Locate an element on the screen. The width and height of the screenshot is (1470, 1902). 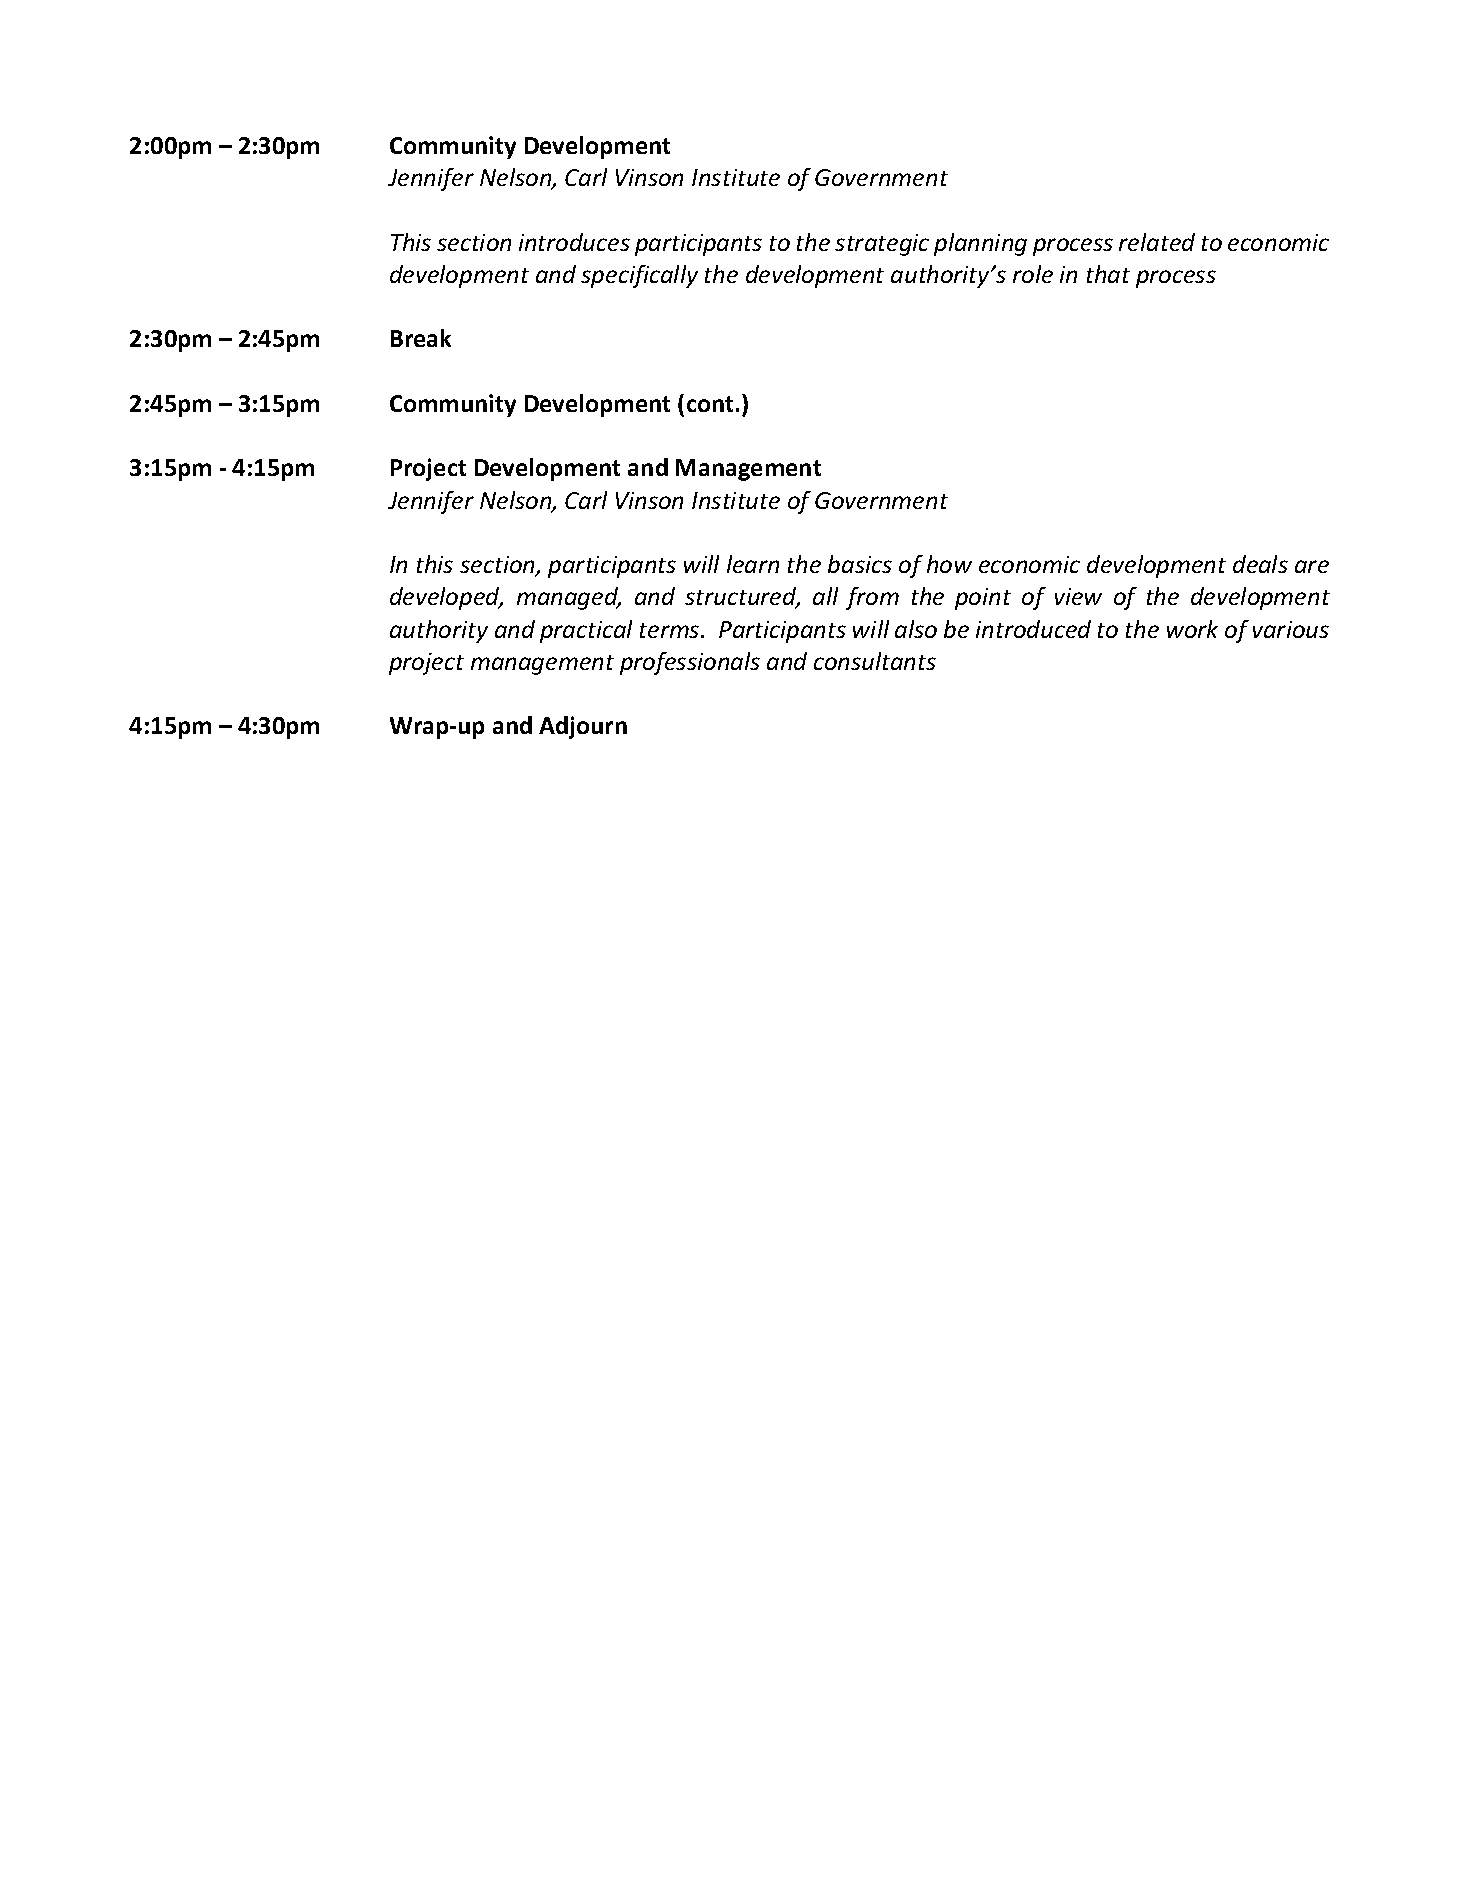
are is located at coordinates (1312, 566).
